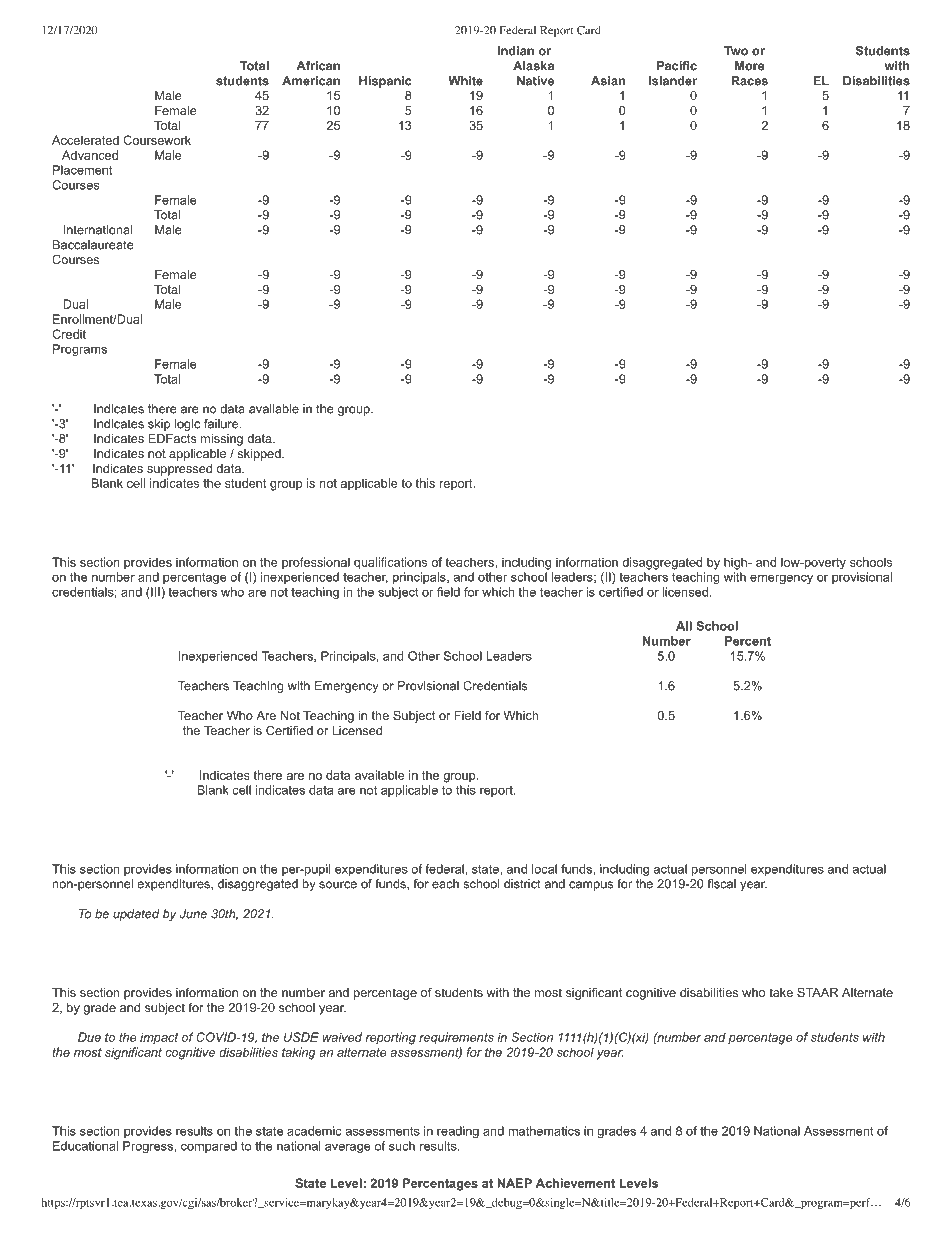 The image size is (952, 1233). Describe the element at coordinates (209, 1147) in the image. I see `compared` at that location.
